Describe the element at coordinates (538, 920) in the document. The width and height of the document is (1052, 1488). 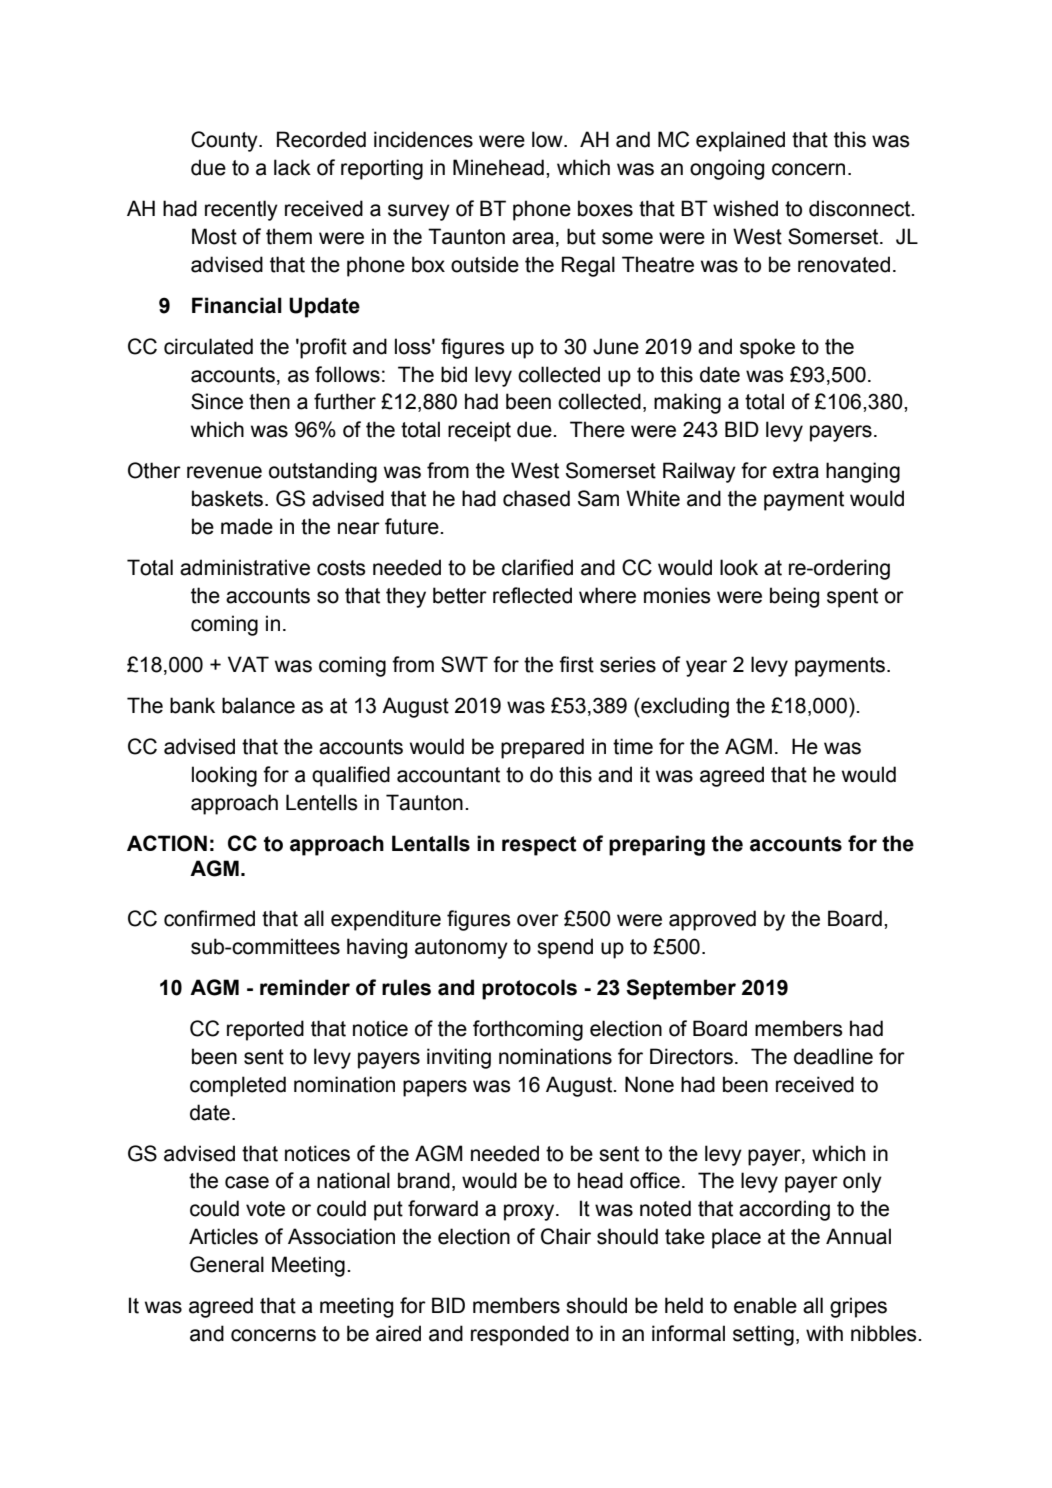
I see `over` at that location.
